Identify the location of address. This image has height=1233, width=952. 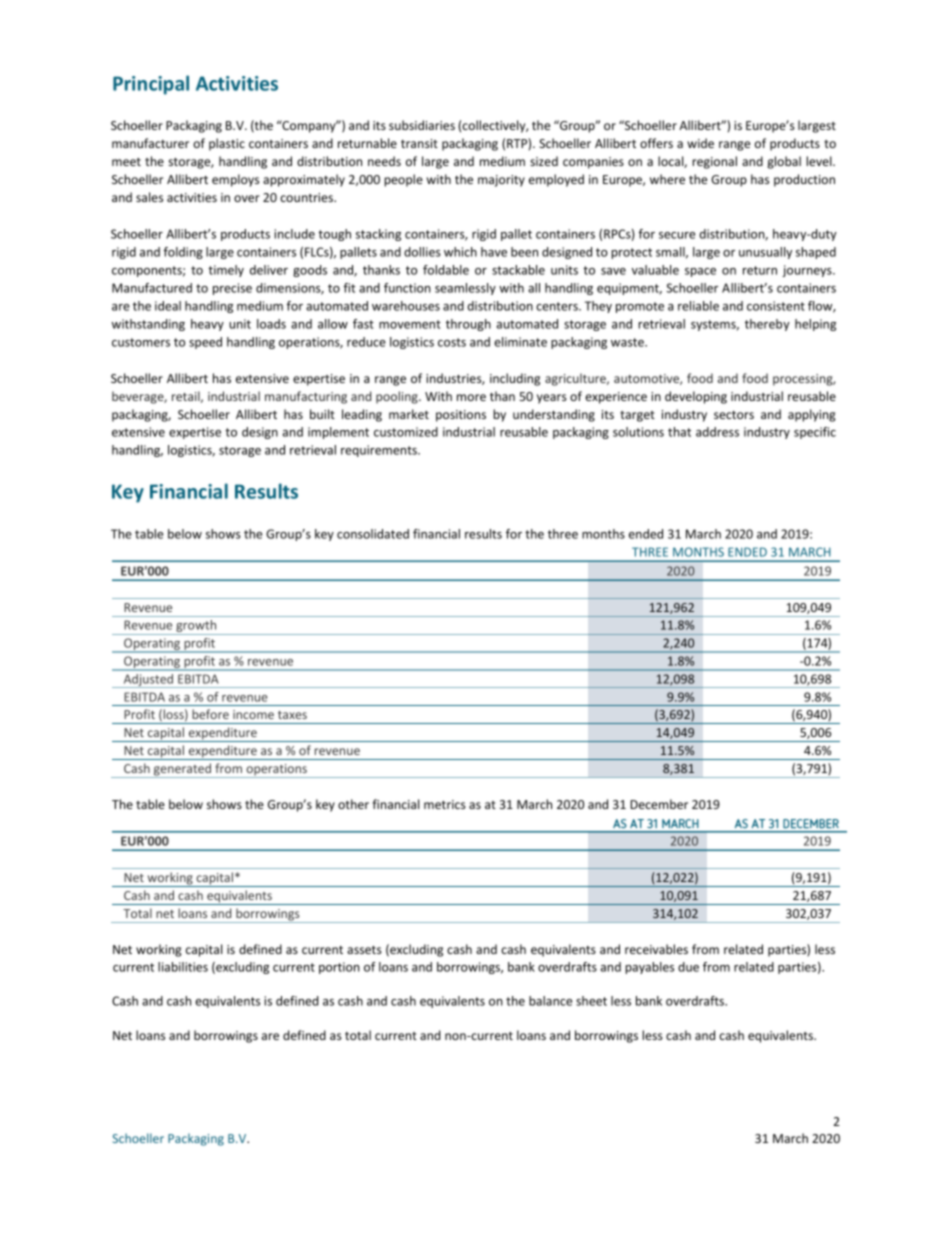
(717, 432).
